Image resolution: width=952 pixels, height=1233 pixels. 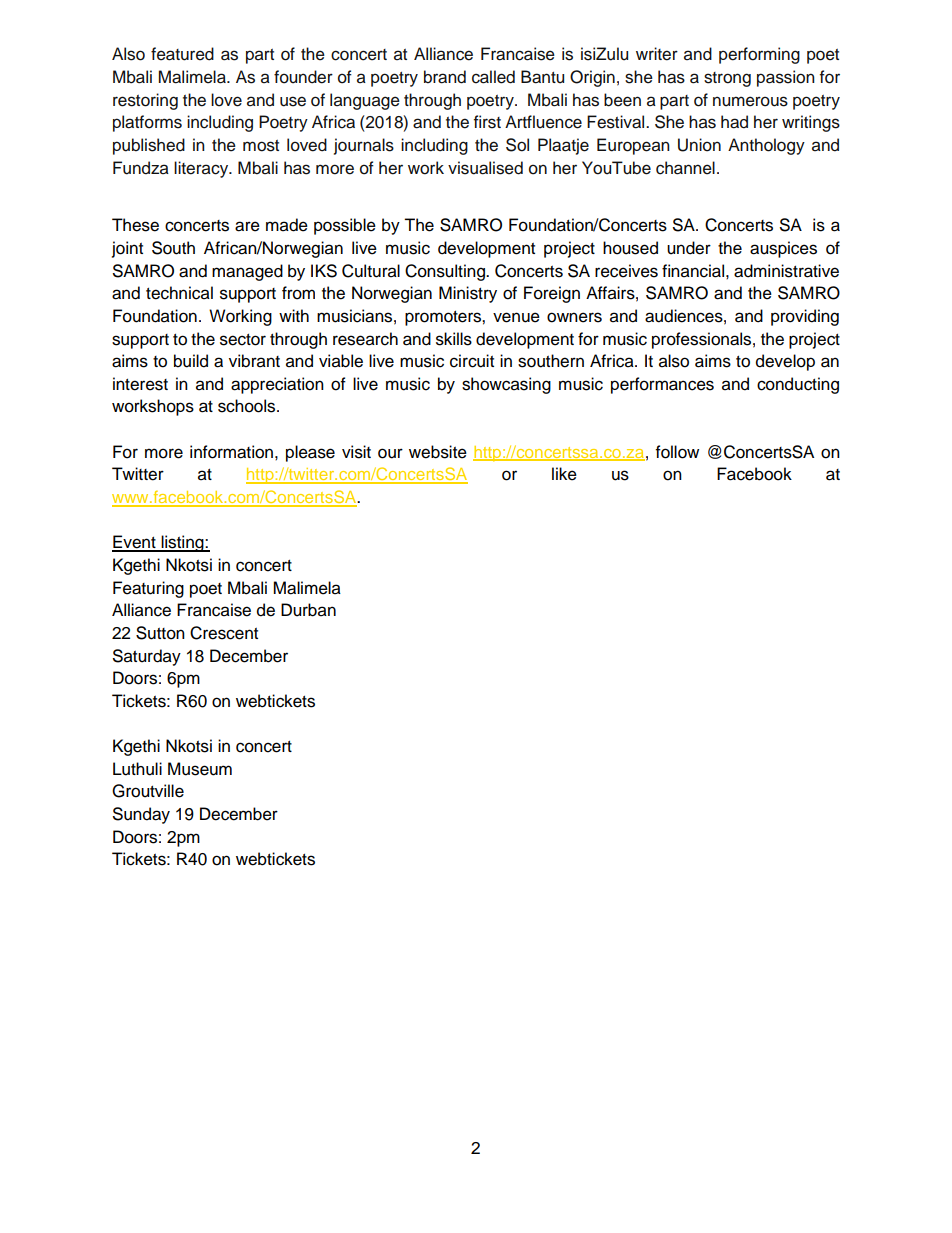 I want to click on brand, so click(x=445, y=77).
